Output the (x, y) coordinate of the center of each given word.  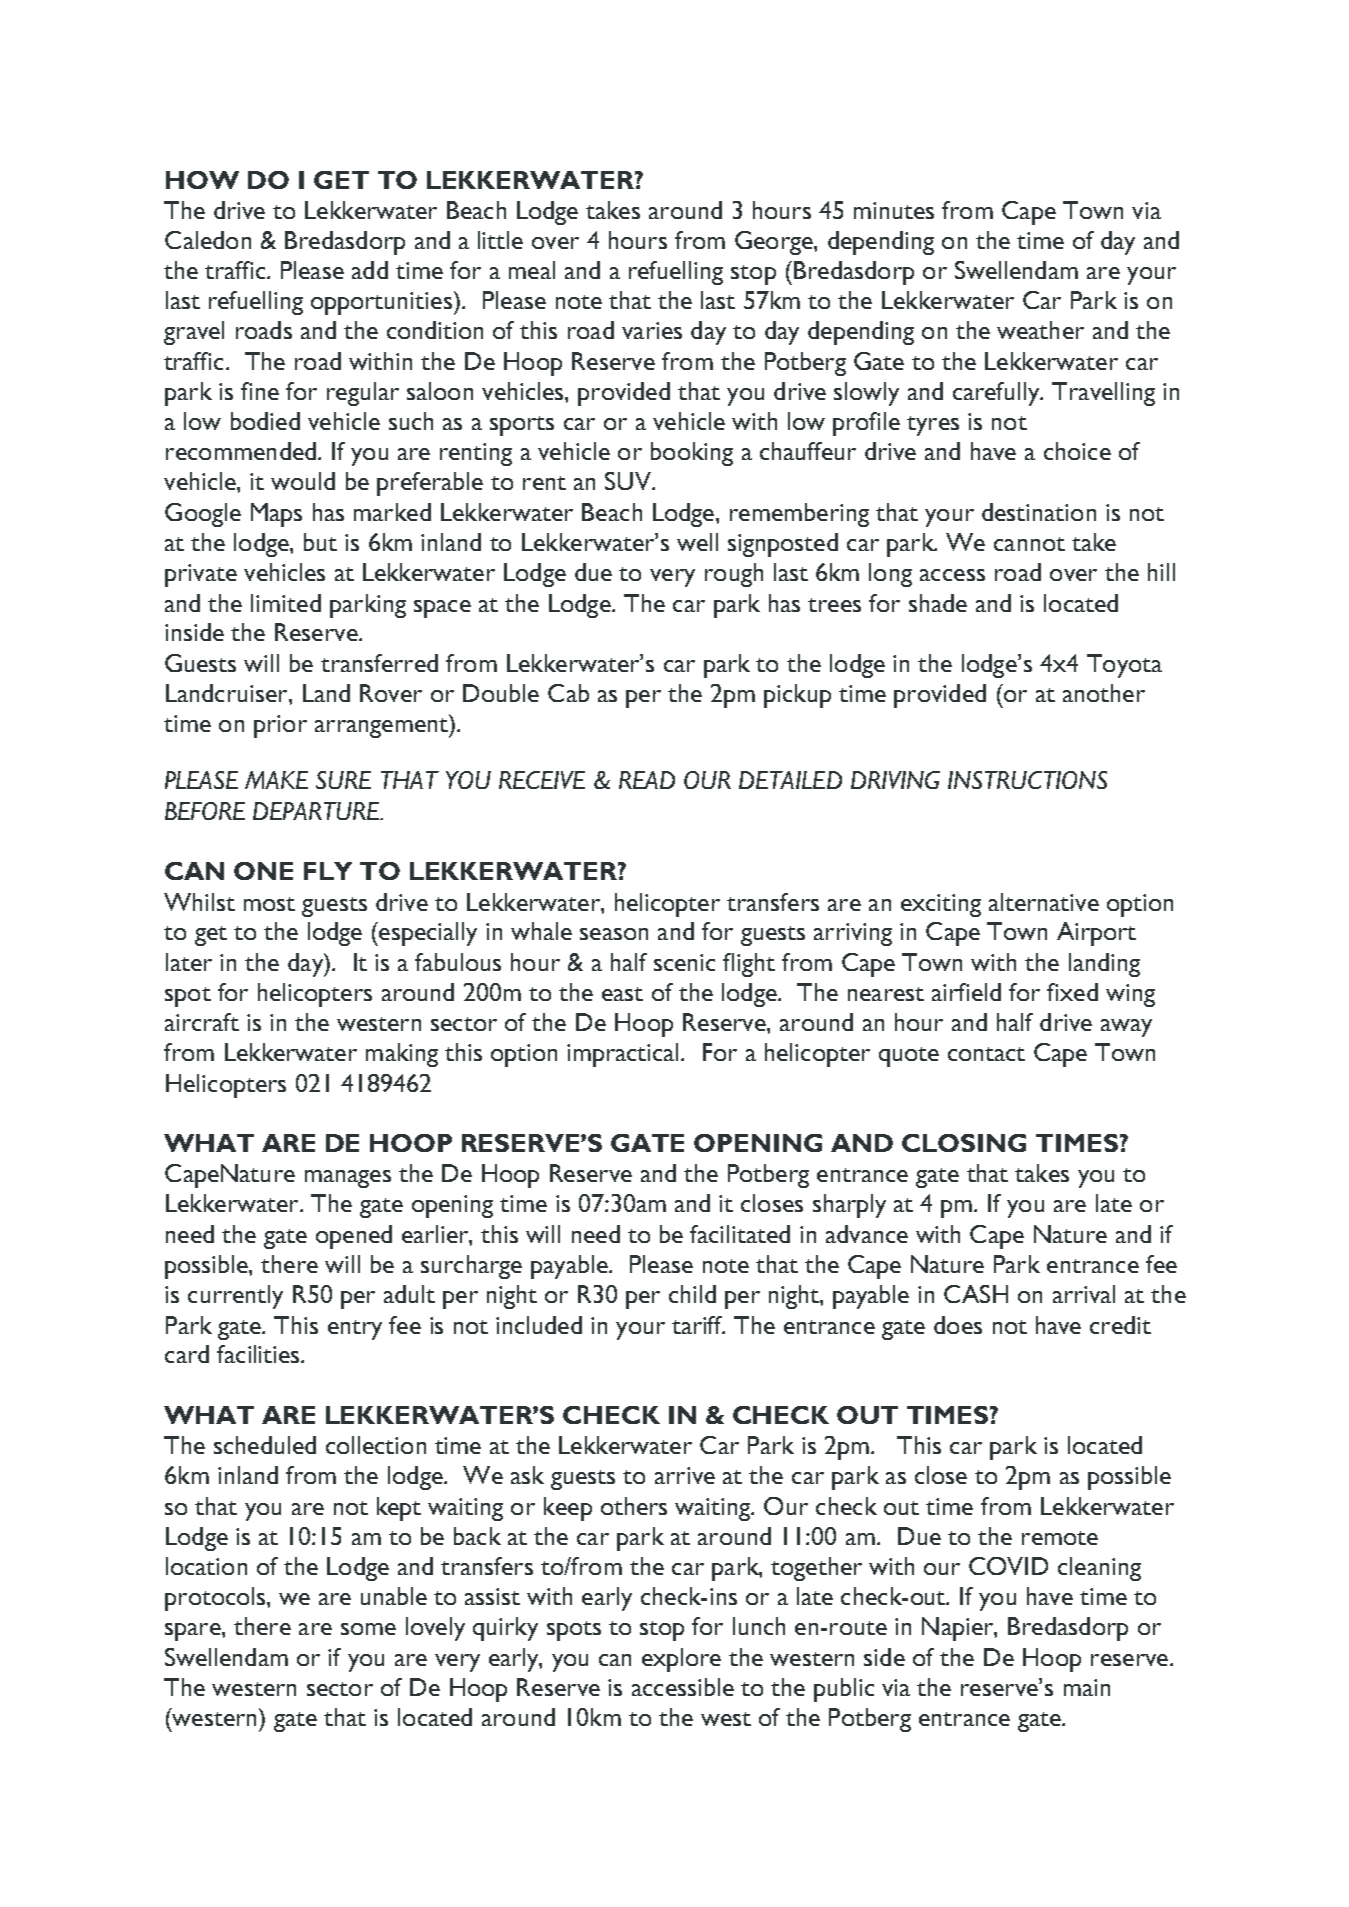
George (775, 243)
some (368, 1629)
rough (734, 575)
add (370, 270)
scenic (684, 962)
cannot (1029, 544)
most (269, 904)
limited (286, 603)
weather (1040, 330)
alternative (1044, 902)
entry (355, 1330)
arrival (1084, 1294)
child (692, 1294)
